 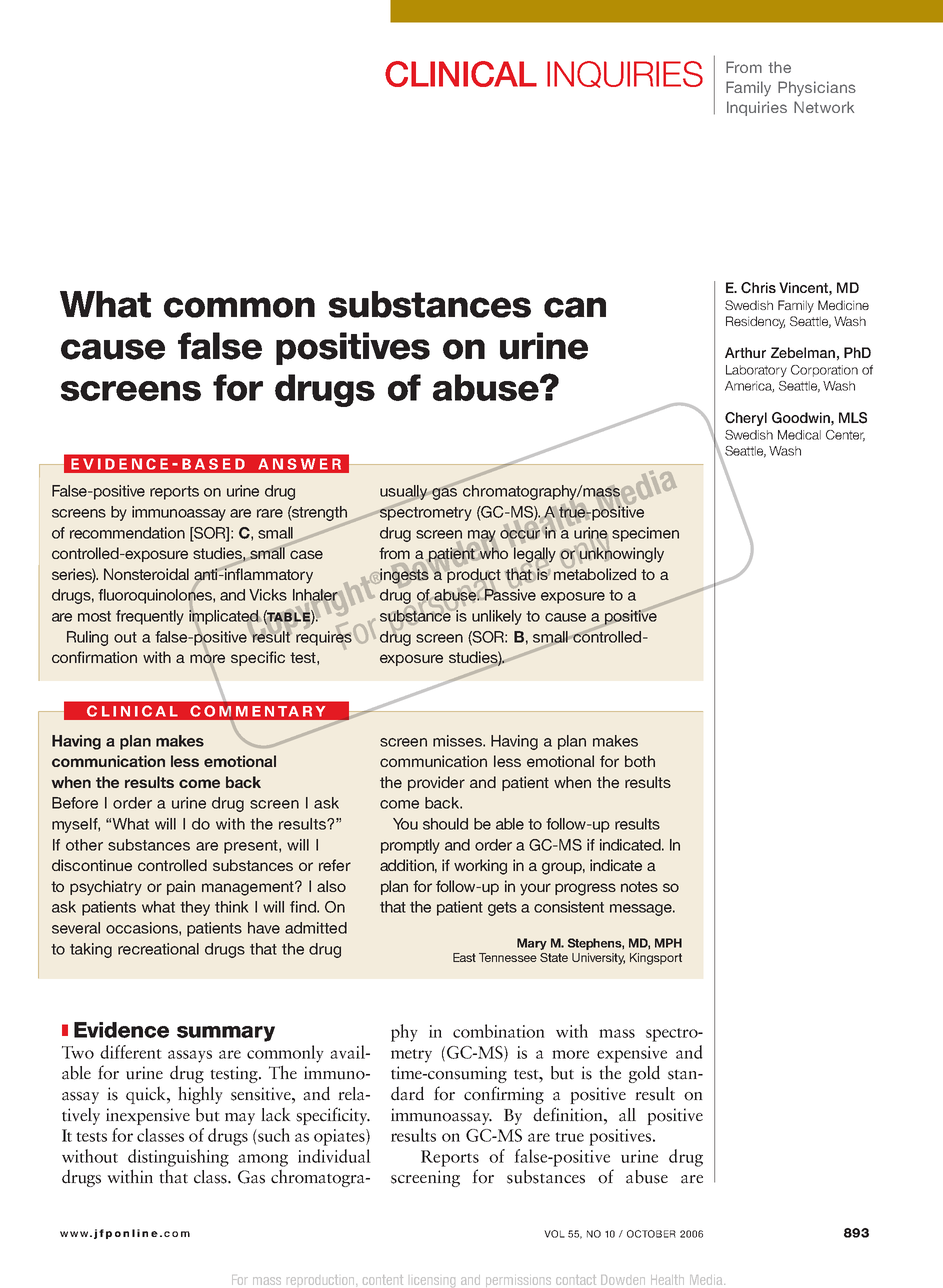 I want to click on Network, so click(x=824, y=107).
